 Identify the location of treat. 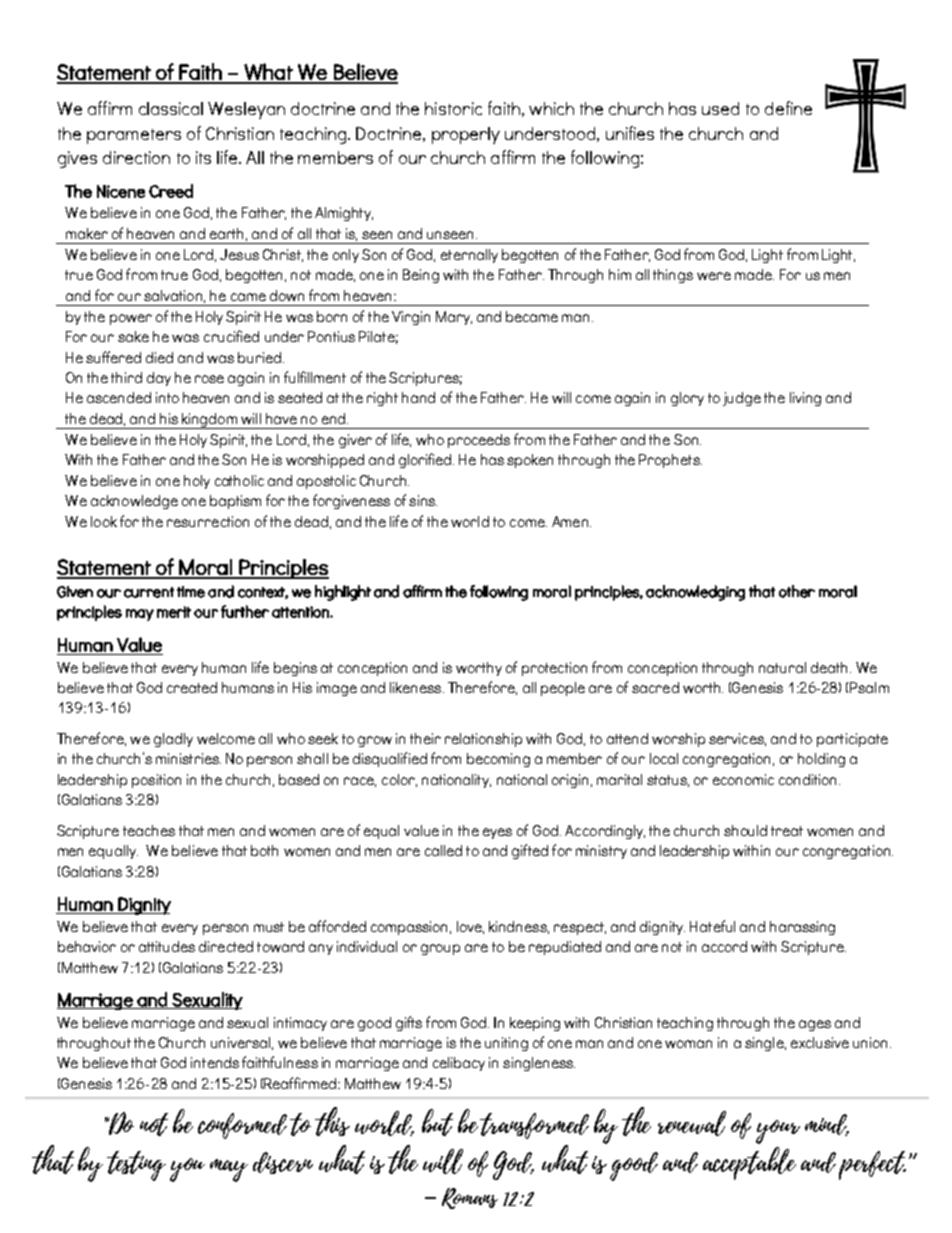
(787, 831).
